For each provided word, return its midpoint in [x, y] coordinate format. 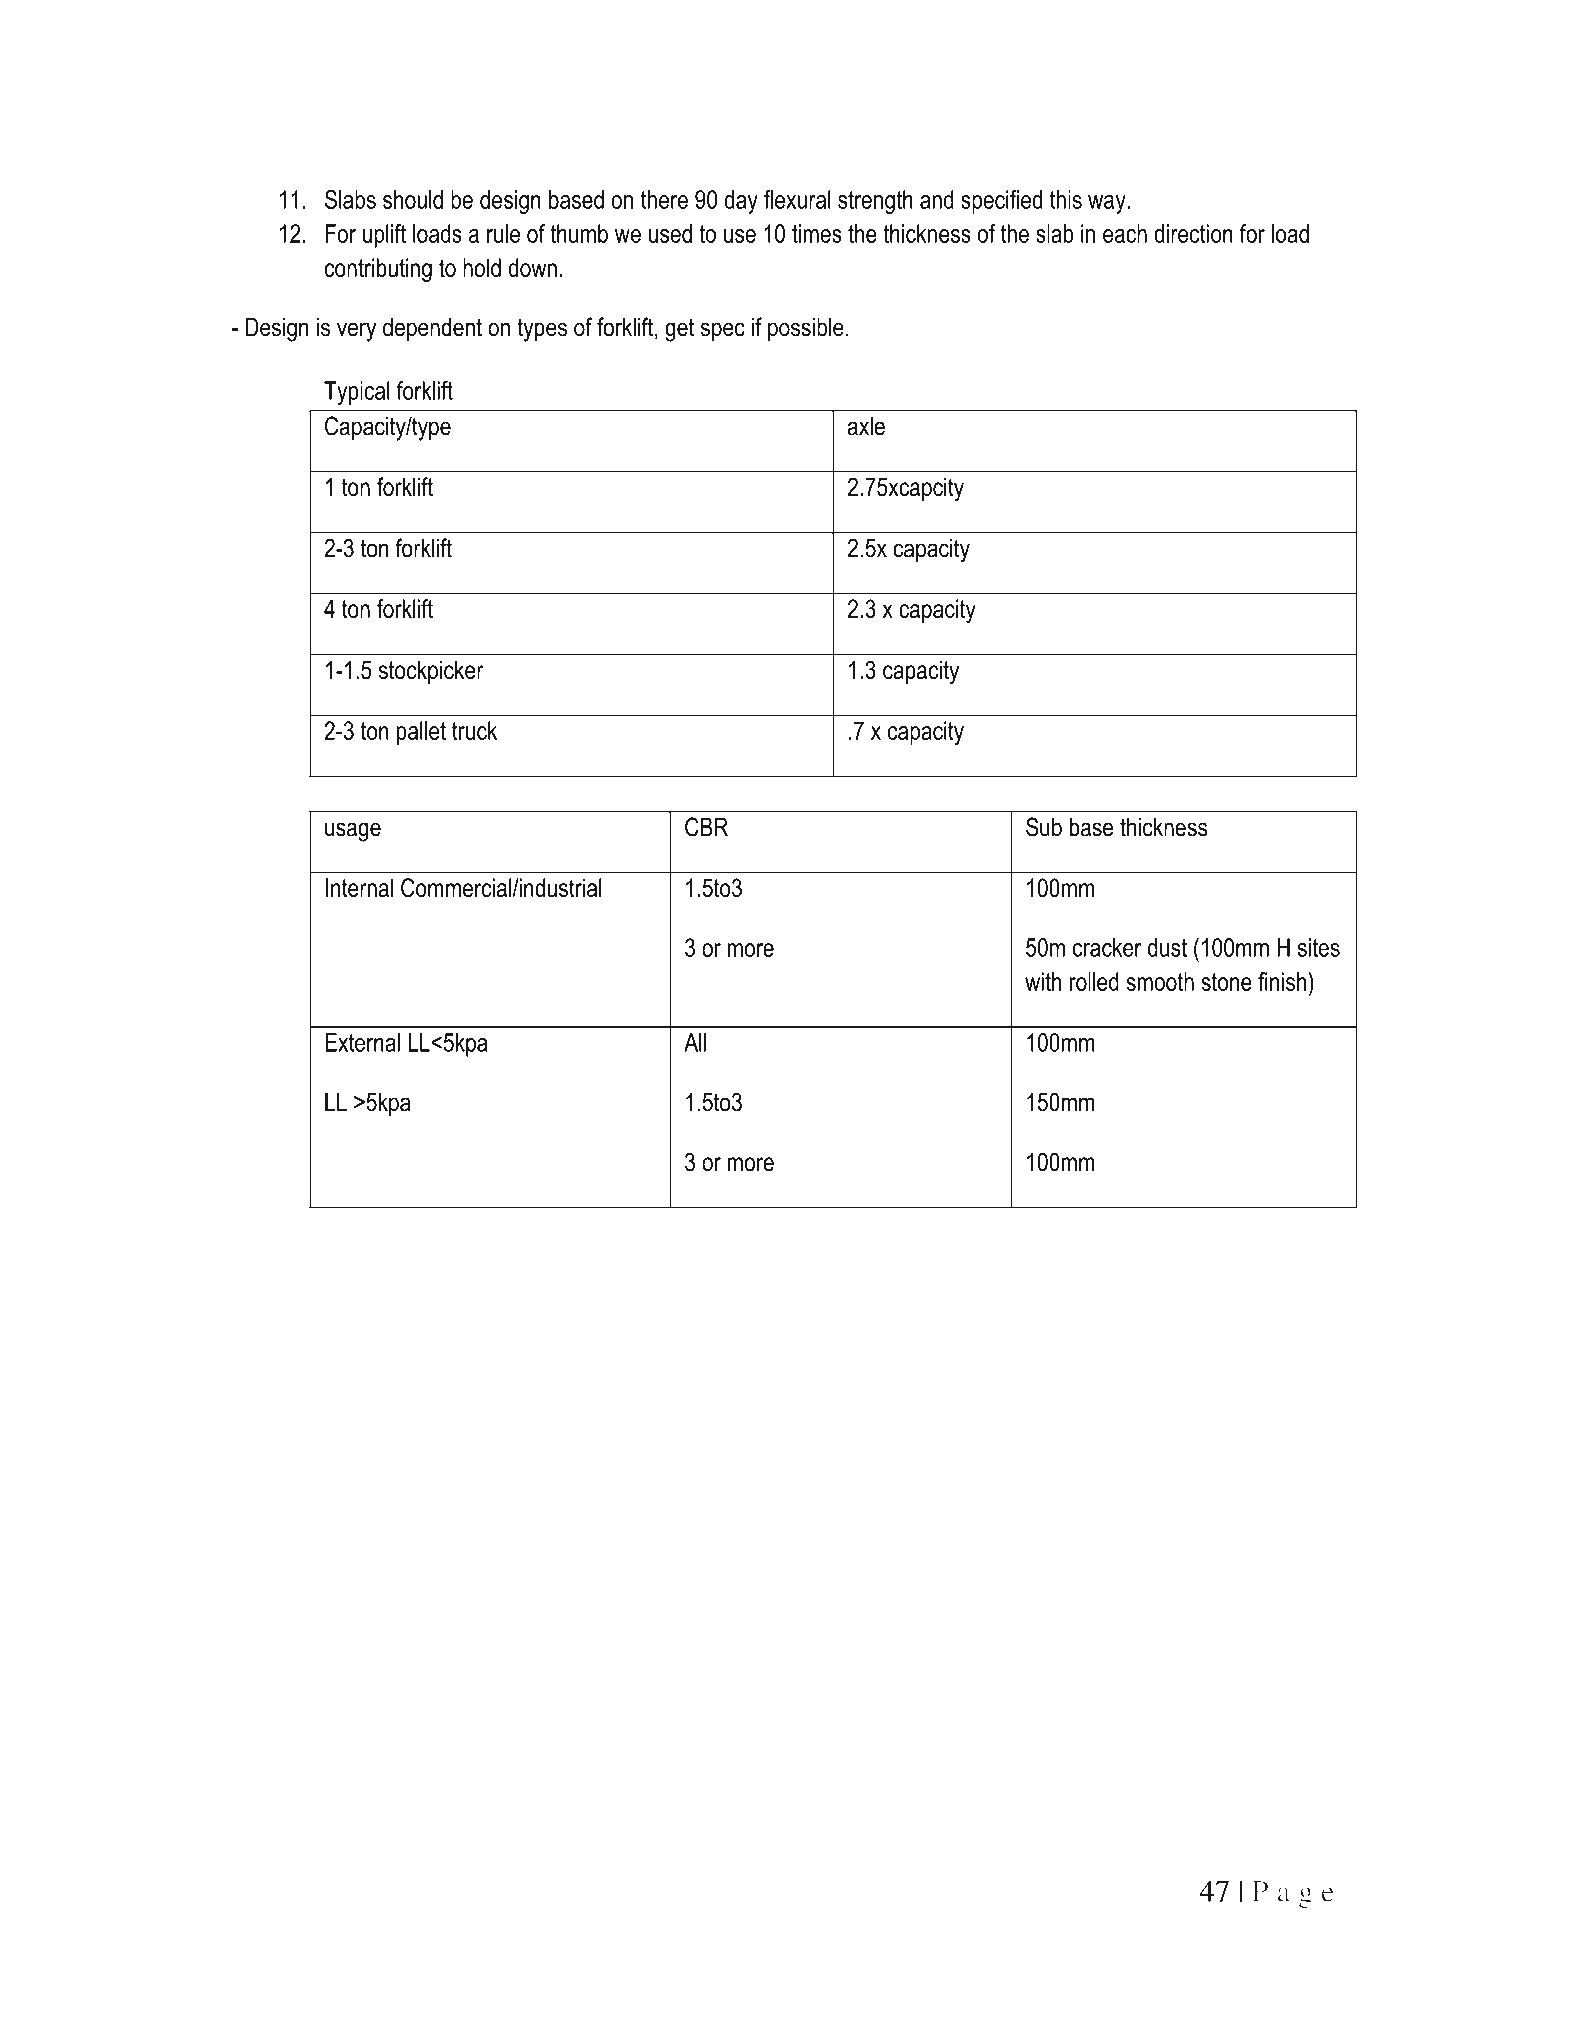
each [1125, 233]
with [1043, 981]
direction [1193, 233]
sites [1319, 947]
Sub [1044, 827]
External [362, 1042]
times [817, 233]
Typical [357, 393]
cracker [1107, 947]
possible [806, 329]
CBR [706, 827]
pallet [421, 733]
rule [503, 233]
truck [474, 730]
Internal [359, 887]
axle [866, 426]
